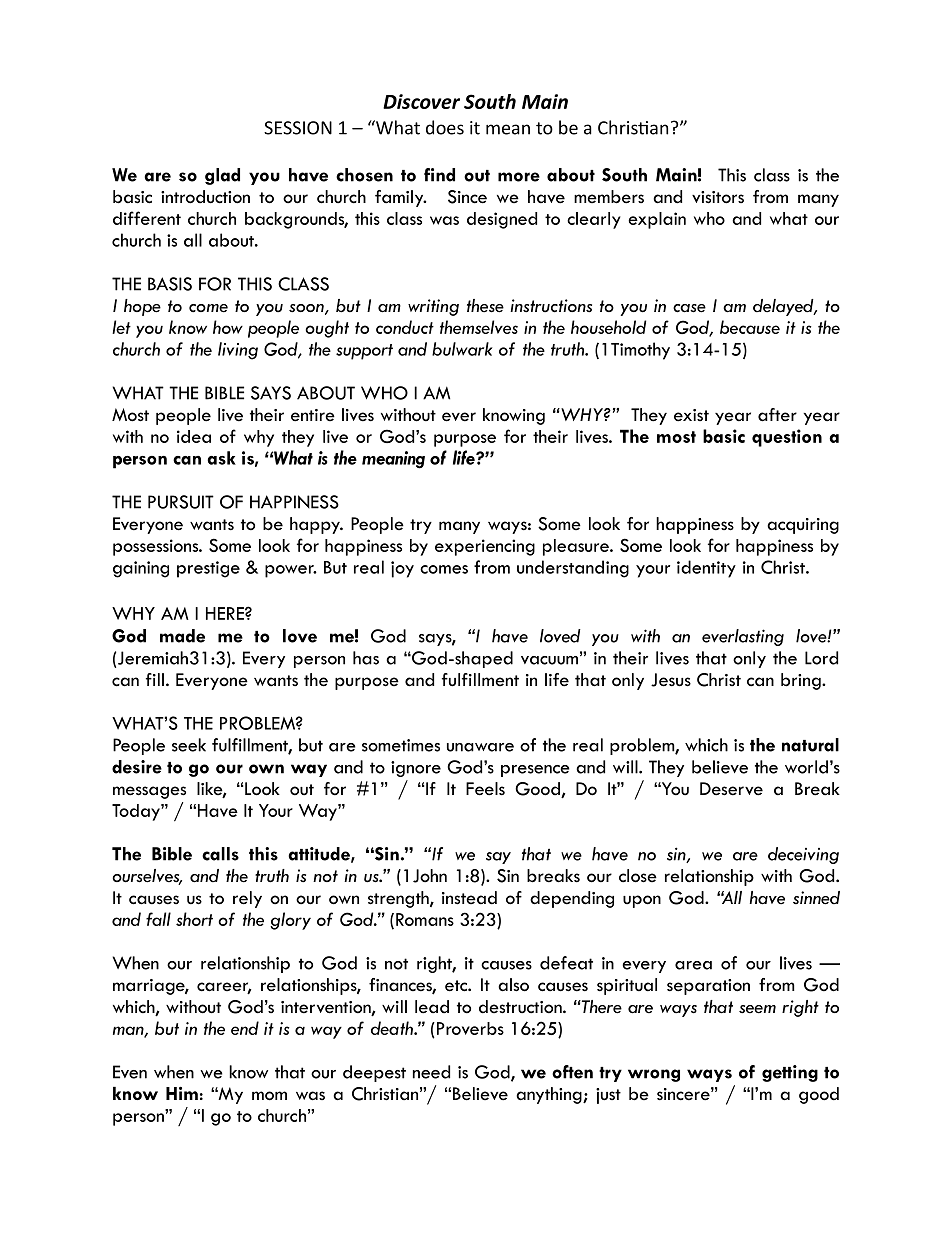  I want to click on unaware, so click(480, 747).
